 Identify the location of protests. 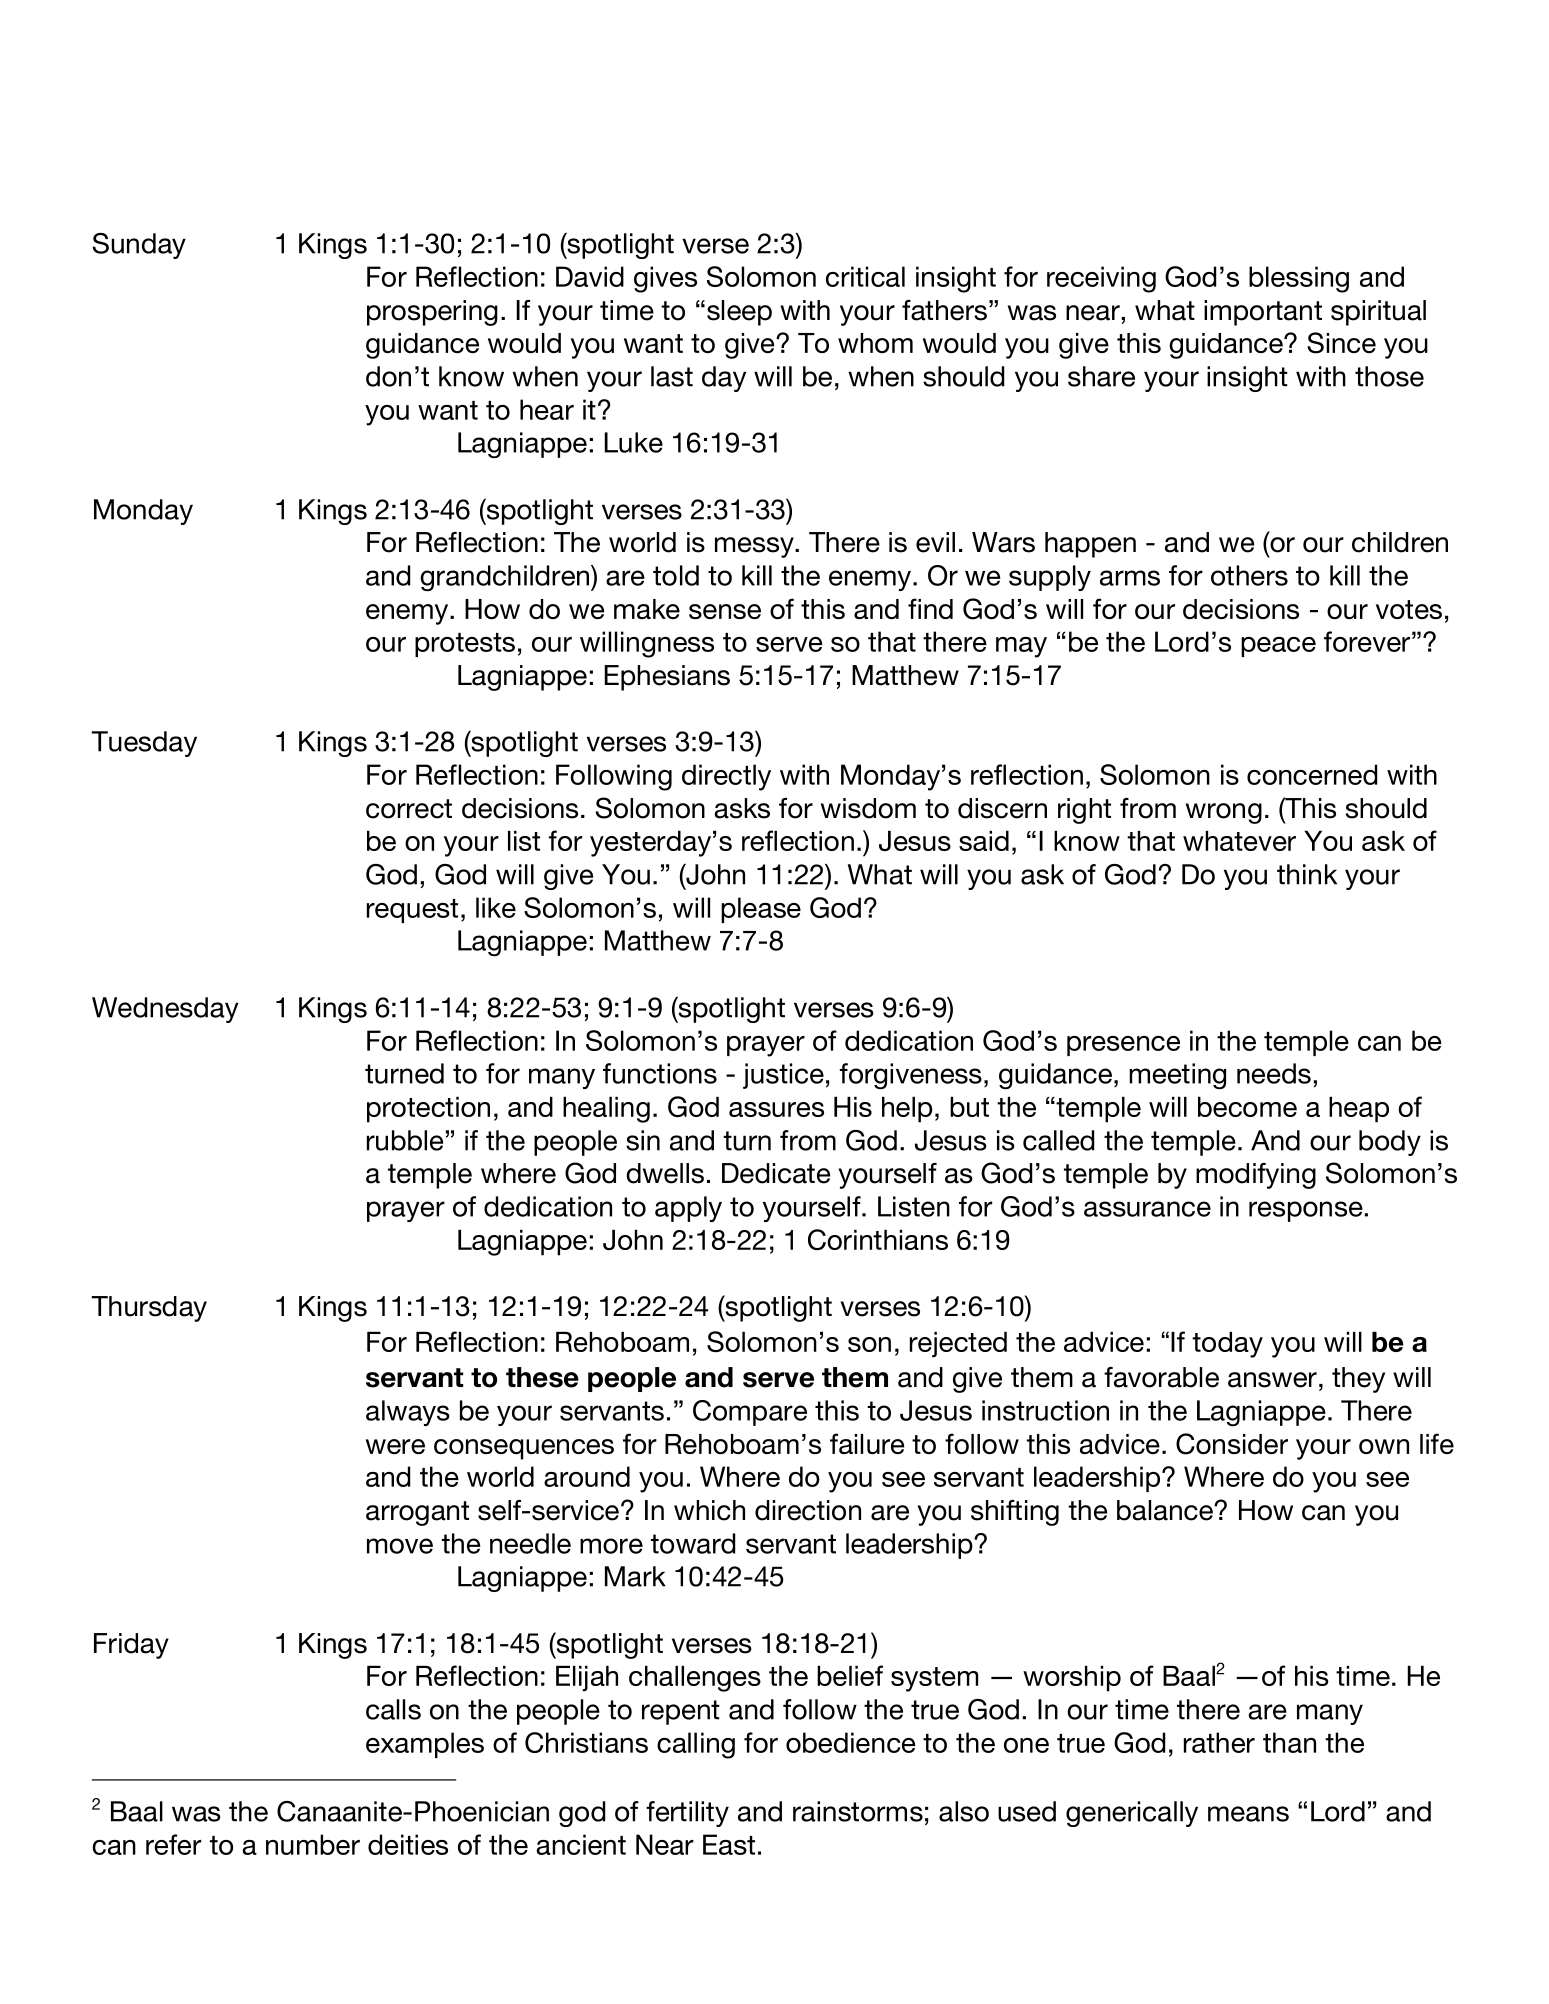
(465, 645).
